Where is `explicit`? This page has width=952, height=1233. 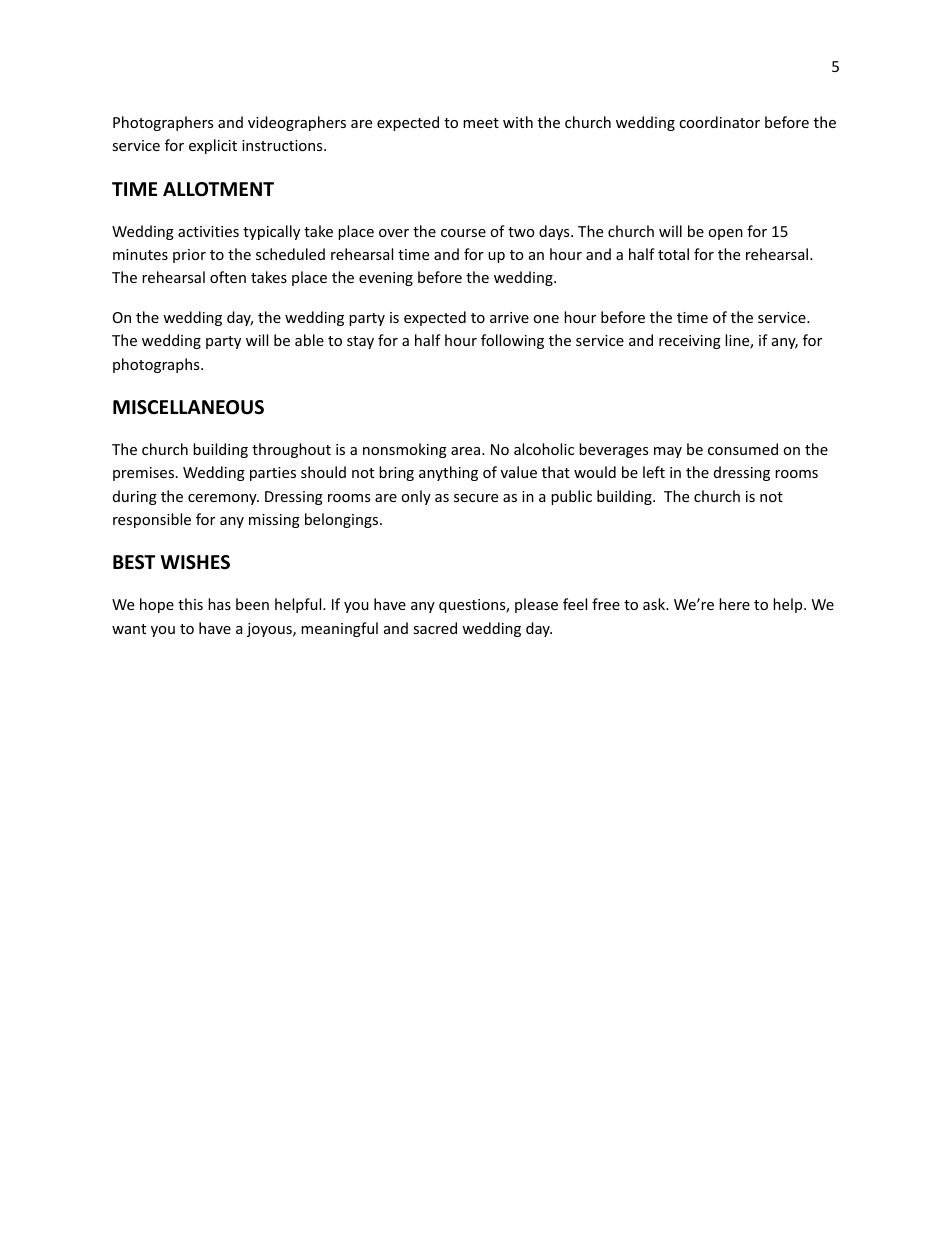 explicit is located at coordinates (213, 146).
